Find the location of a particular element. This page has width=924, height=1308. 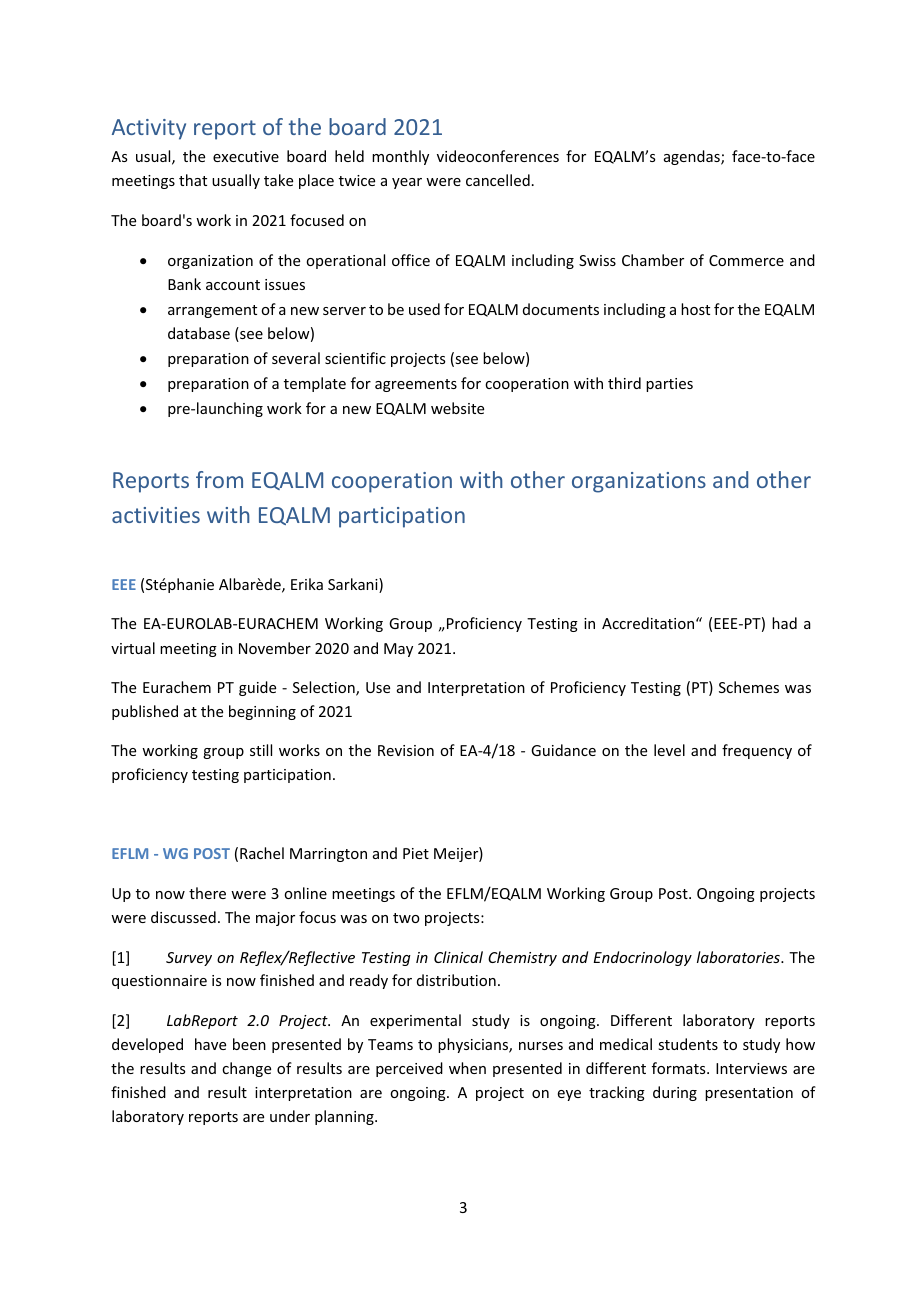

cancelled is located at coordinates (498, 180).
